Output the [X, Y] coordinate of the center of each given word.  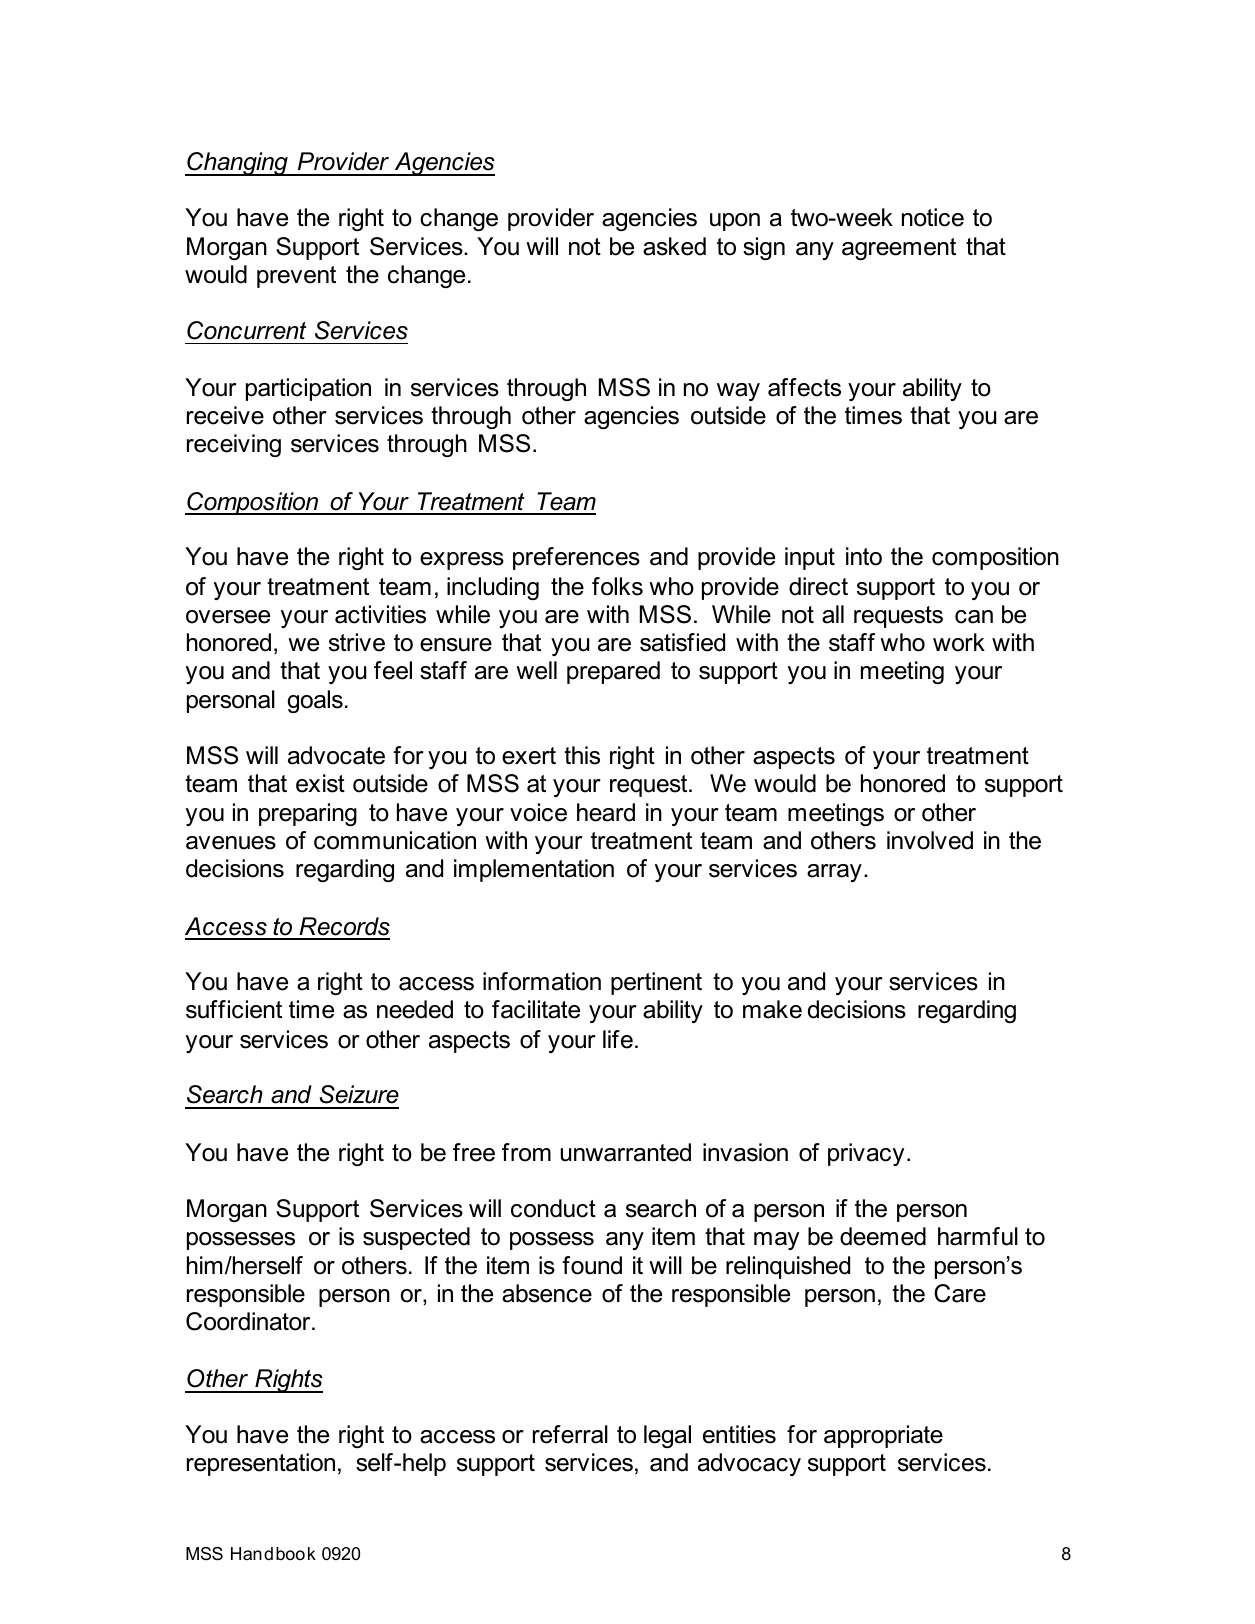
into [864, 556]
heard [606, 812]
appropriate [883, 1436]
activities [380, 614]
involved [930, 840]
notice [933, 217]
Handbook [273, 1553]
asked [674, 246]
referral [570, 1434]
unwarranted [626, 1152]
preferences [576, 558]
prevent [296, 277]
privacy [866, 1154]
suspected [416, 1238]
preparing [308, 814]
